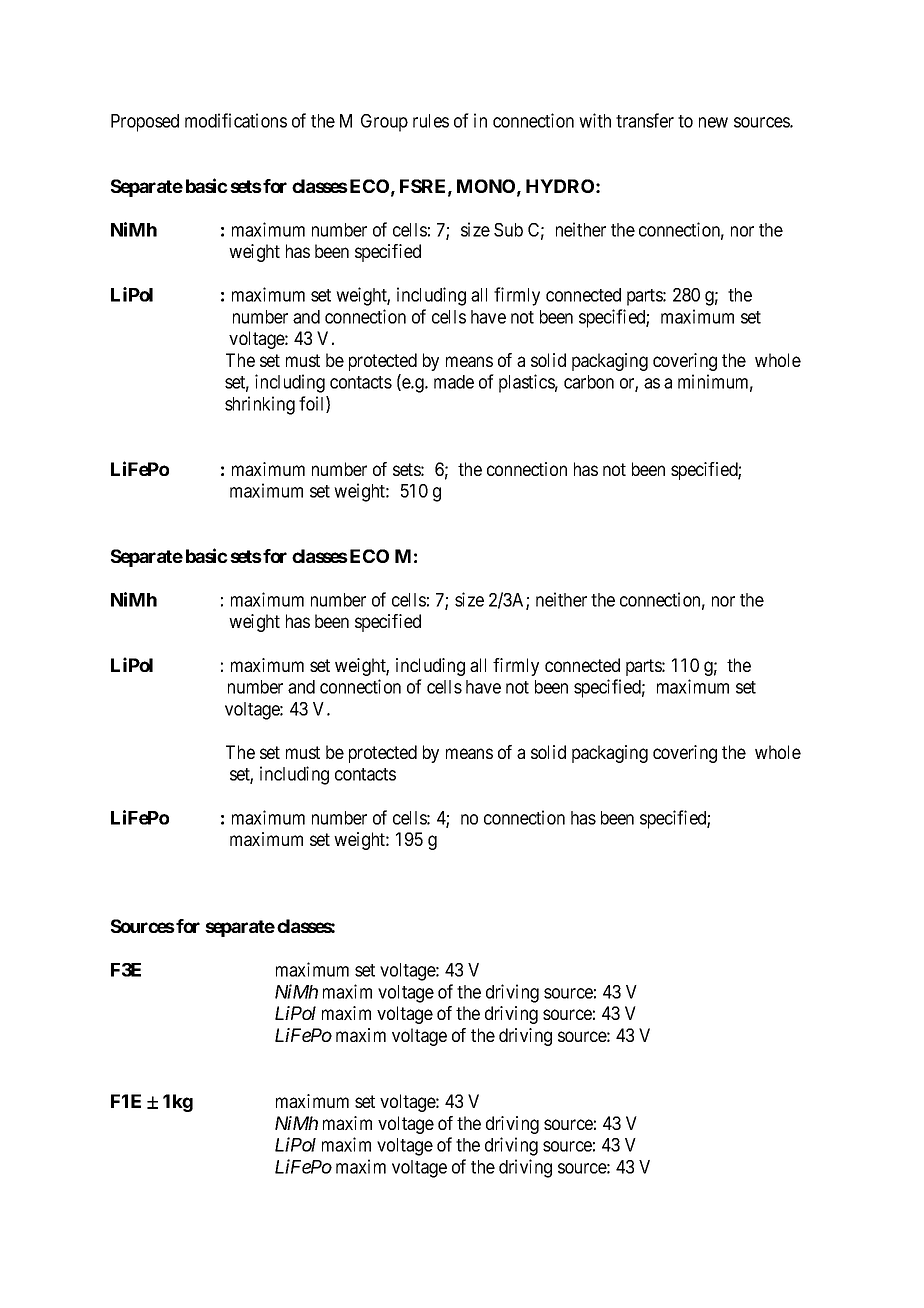  I want to click on made, so click(454, 382).
